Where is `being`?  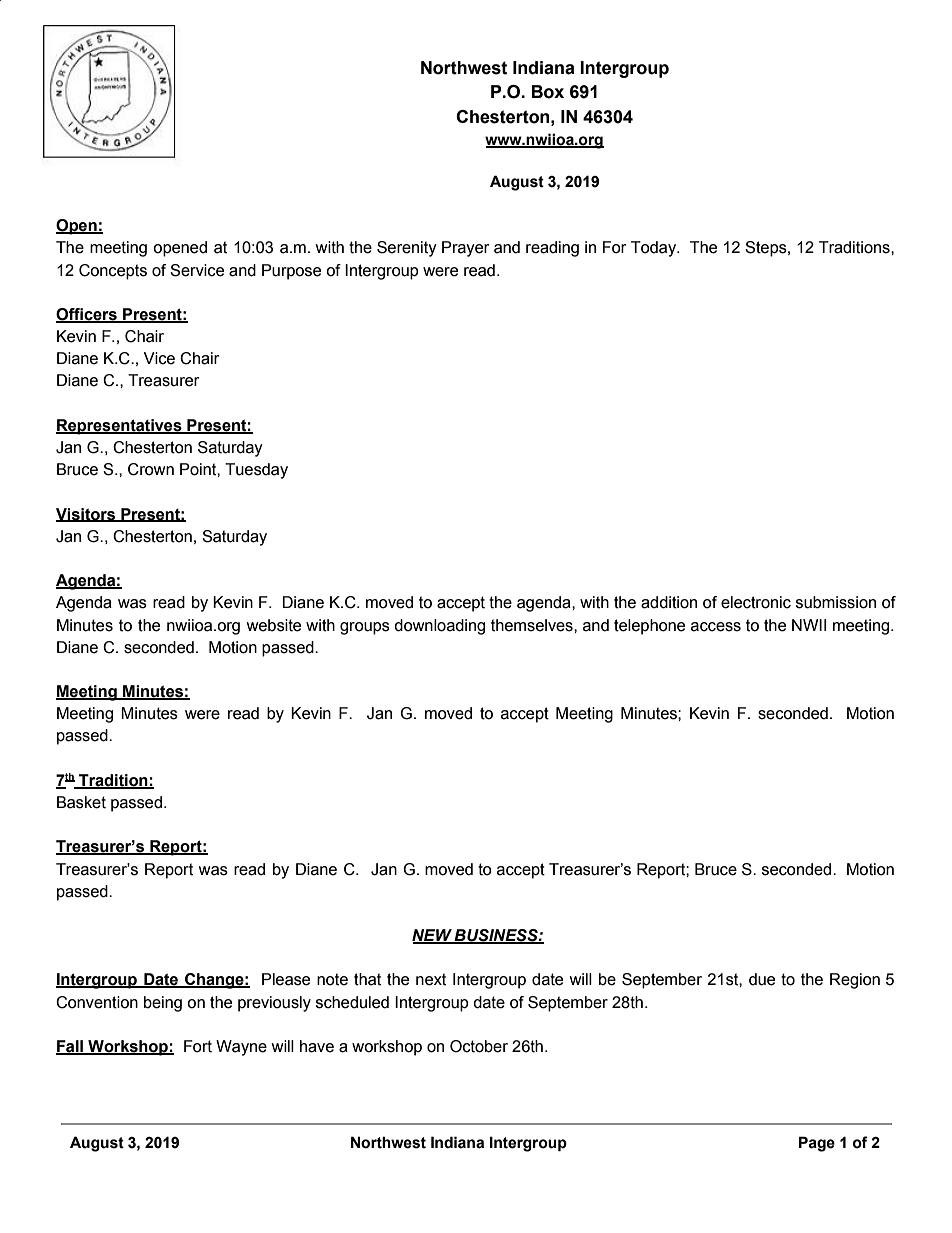 being is located at coordinates (163, 1004).
